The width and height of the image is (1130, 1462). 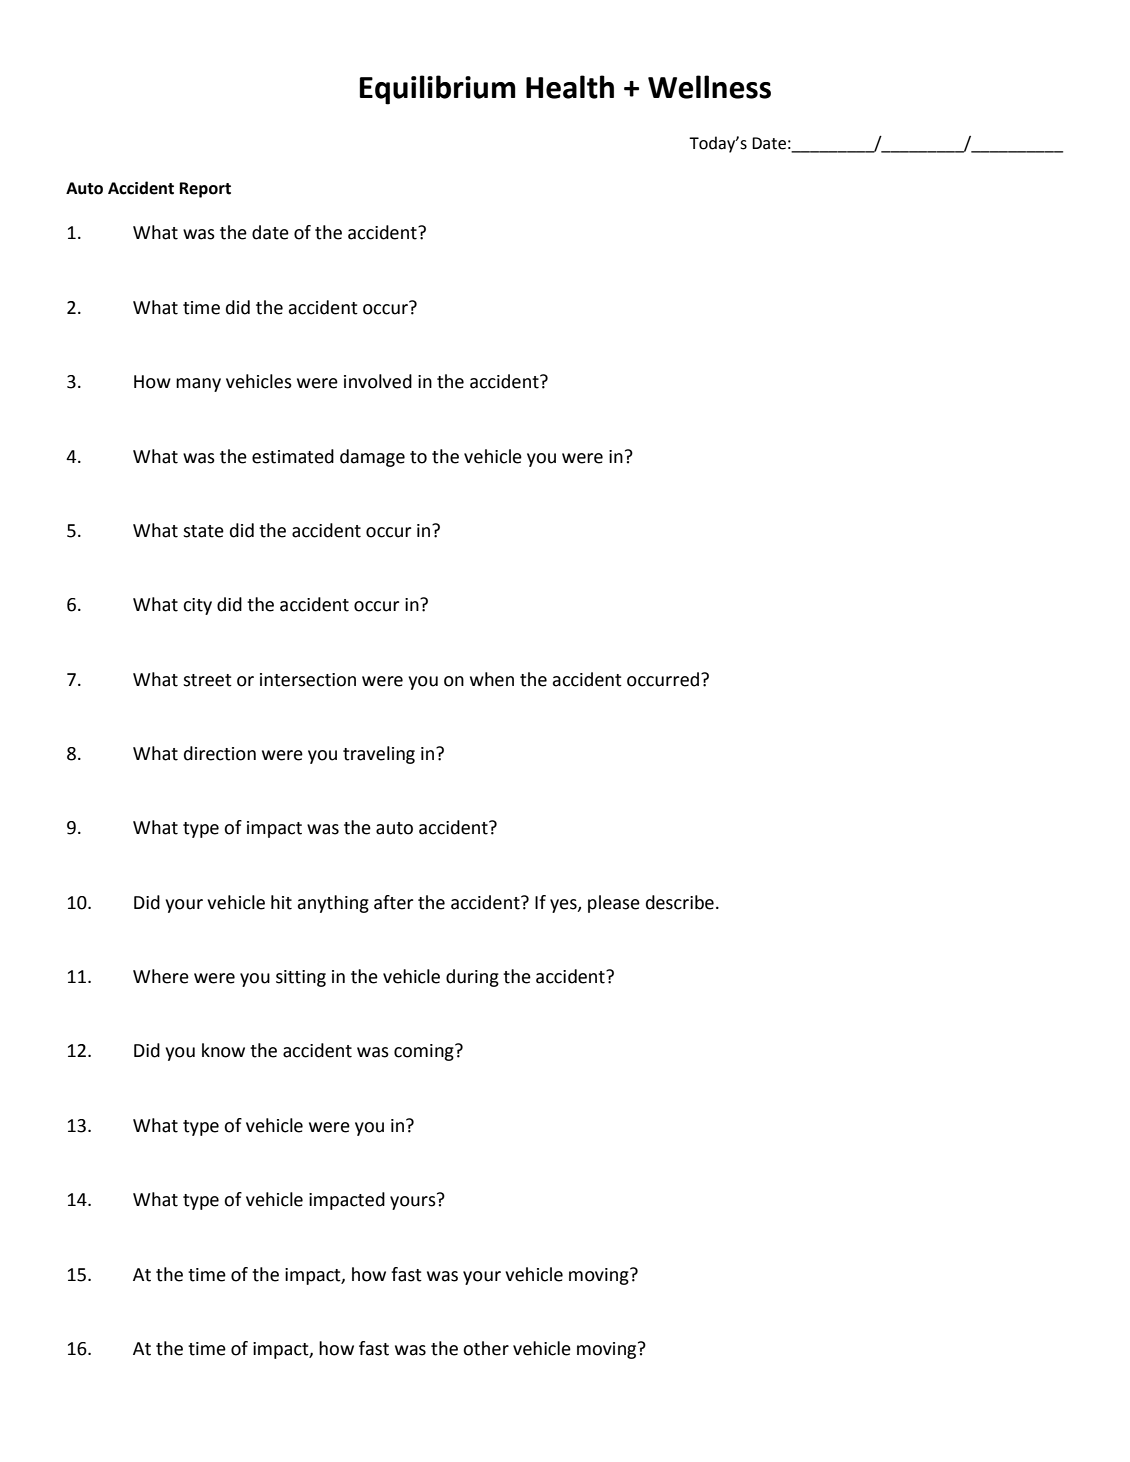 I want to click on after, so click(x=393, y=902).
